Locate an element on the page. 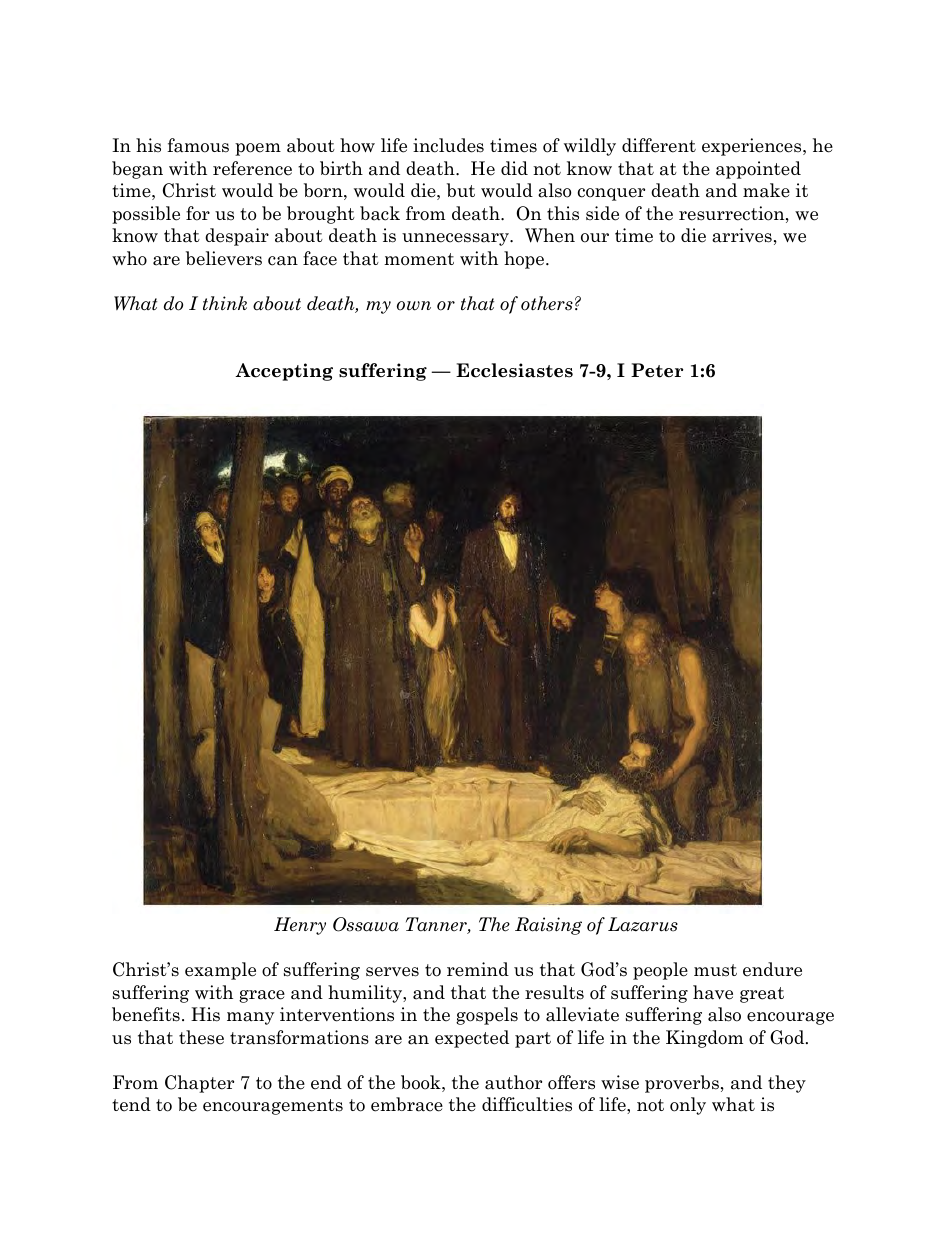 This document has width=952, height=1233. Chapter is located at coordinates (199, 1084).
